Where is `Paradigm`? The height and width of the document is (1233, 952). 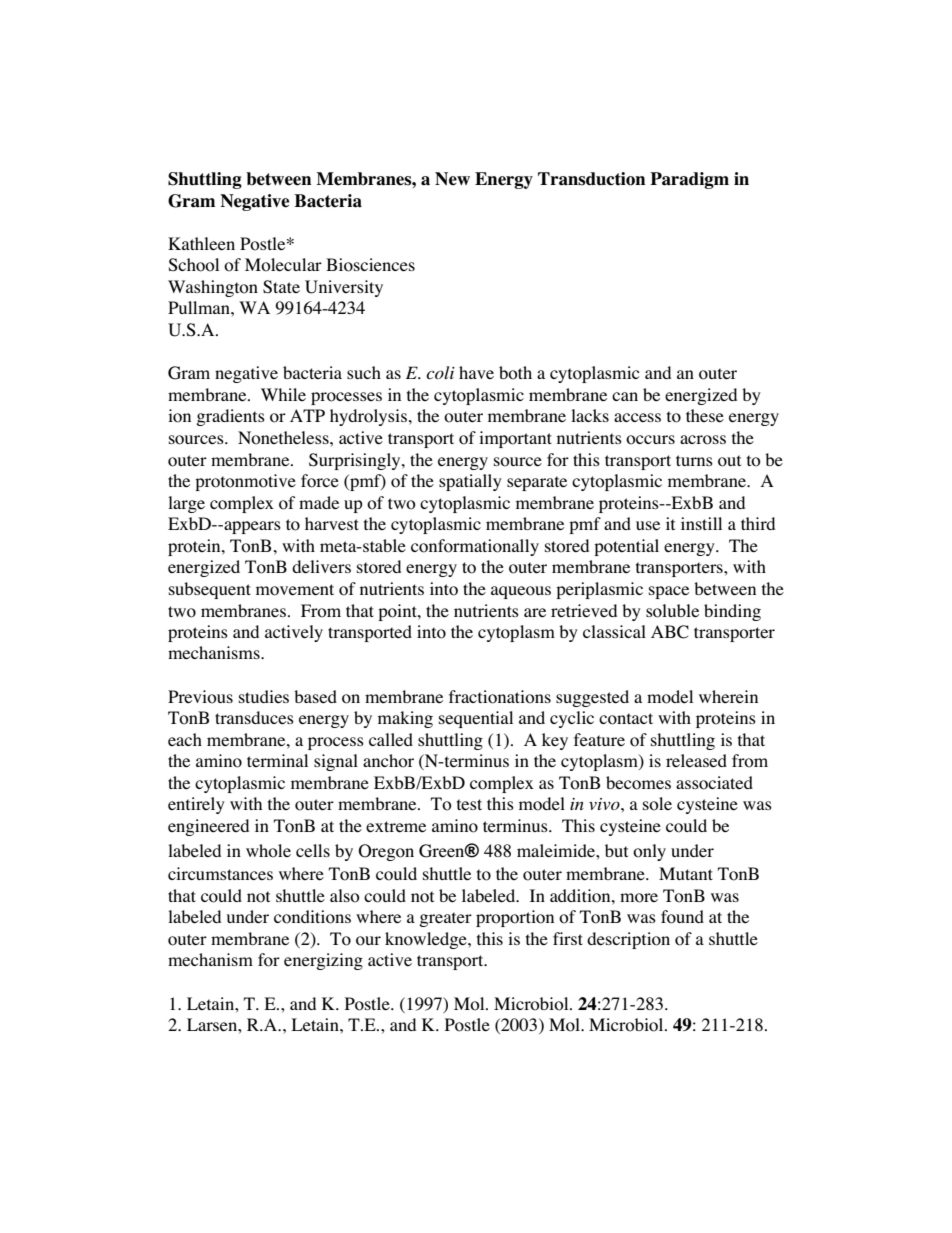
Paradigm is located at coordinates (689, 180).
